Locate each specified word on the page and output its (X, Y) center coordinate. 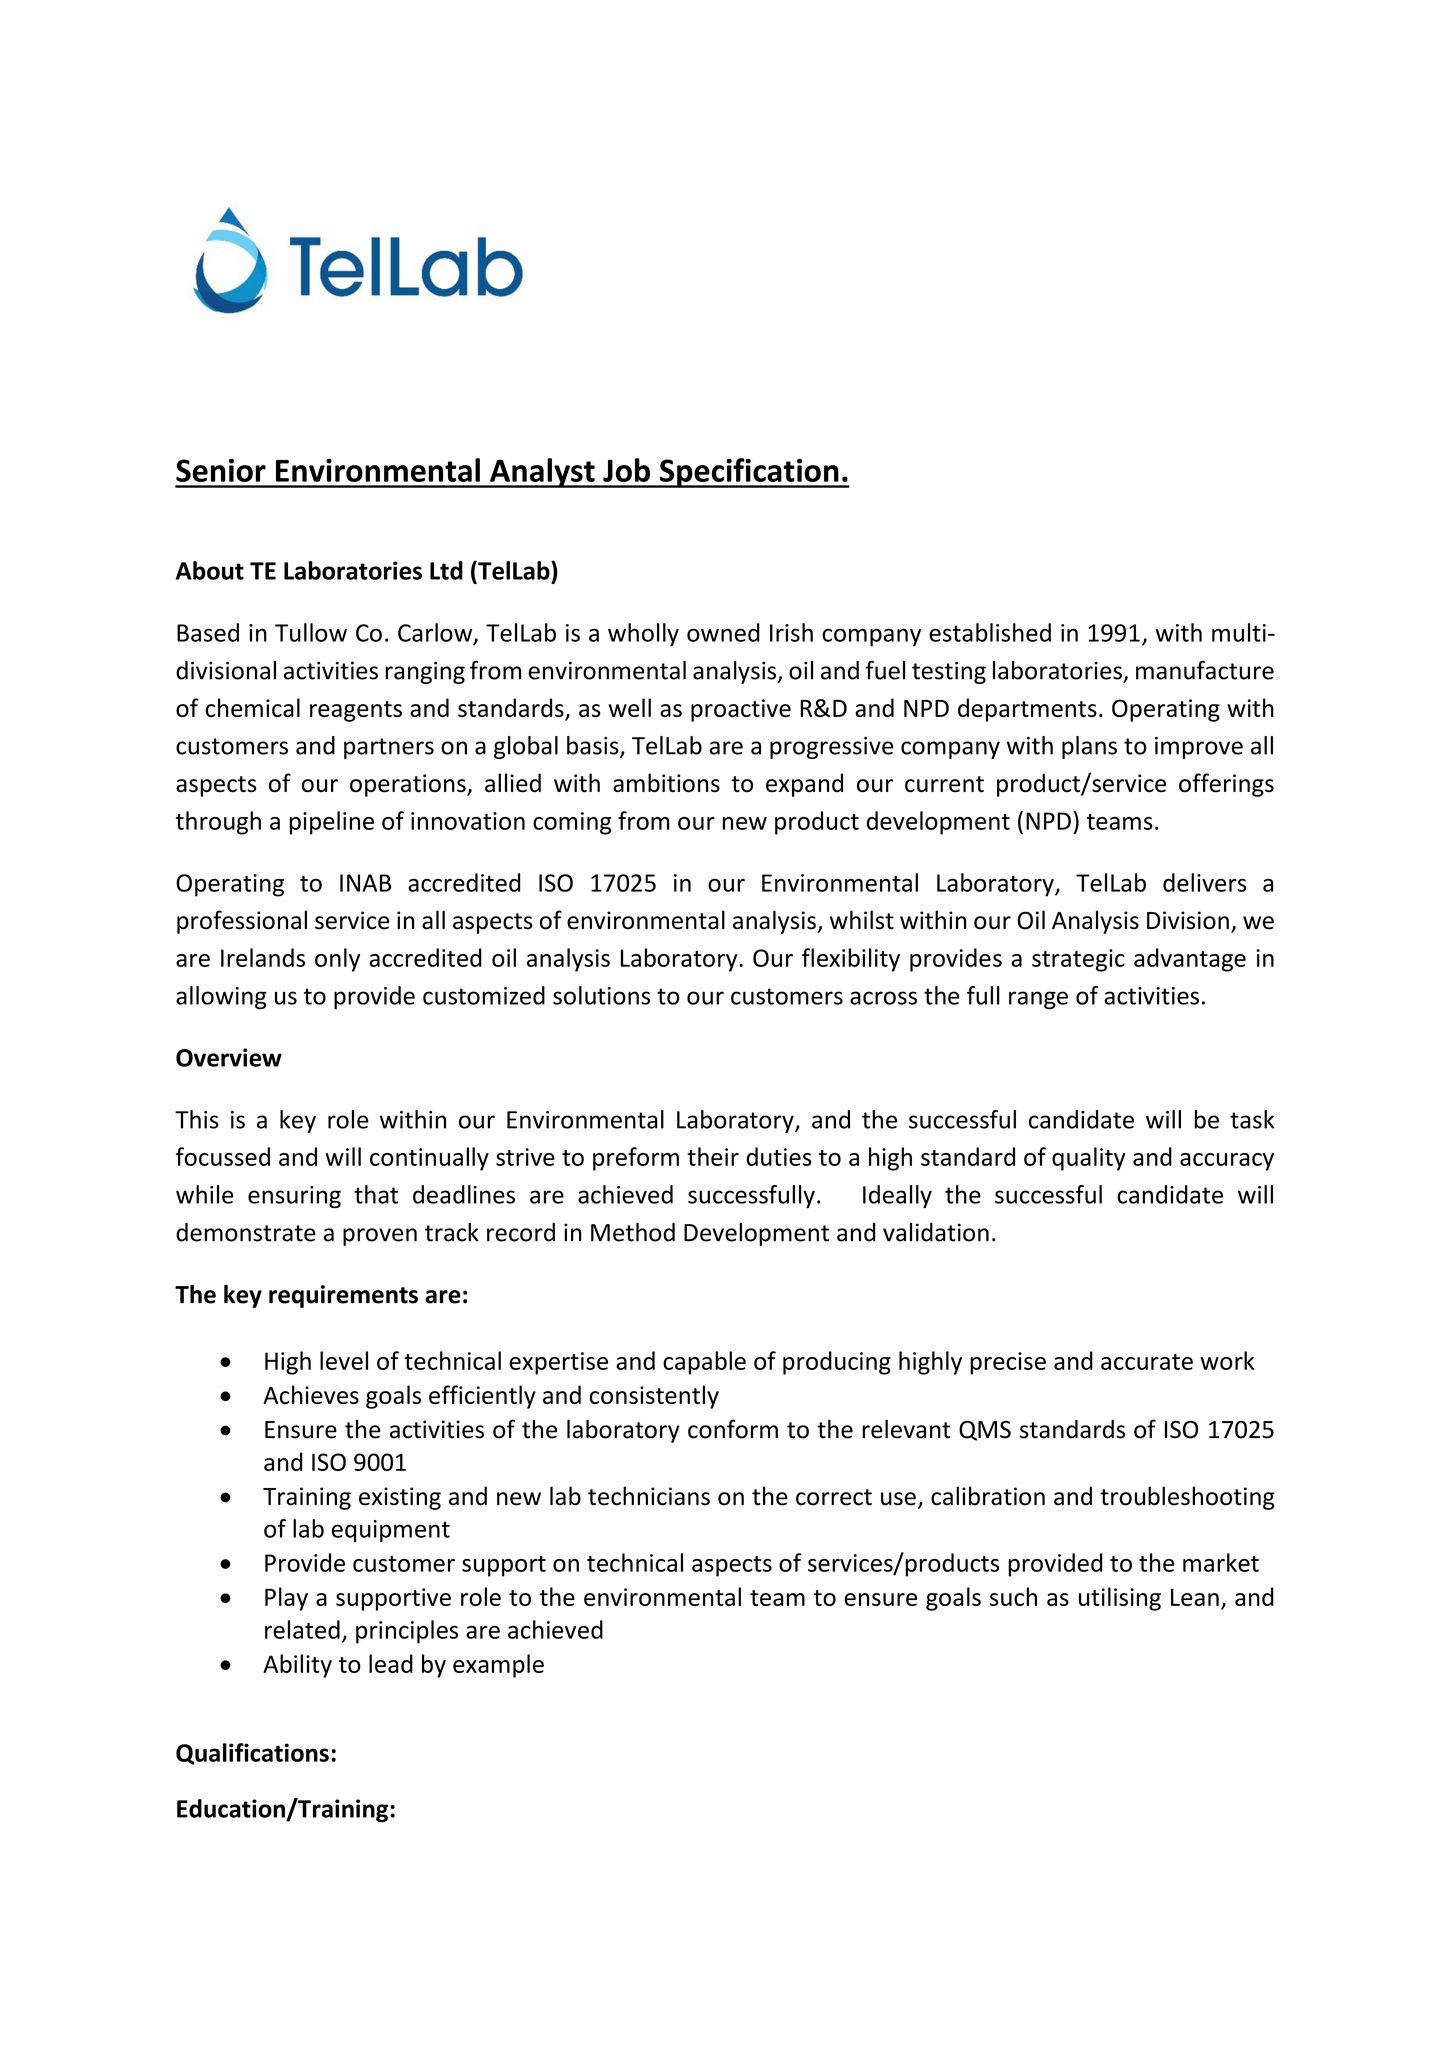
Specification (749, 473)
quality (1088, 1159)
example (498, 1666)
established (990, 632)
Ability (297, 1666)
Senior (221, 470)
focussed (223, 1156)
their (713, 1156)
